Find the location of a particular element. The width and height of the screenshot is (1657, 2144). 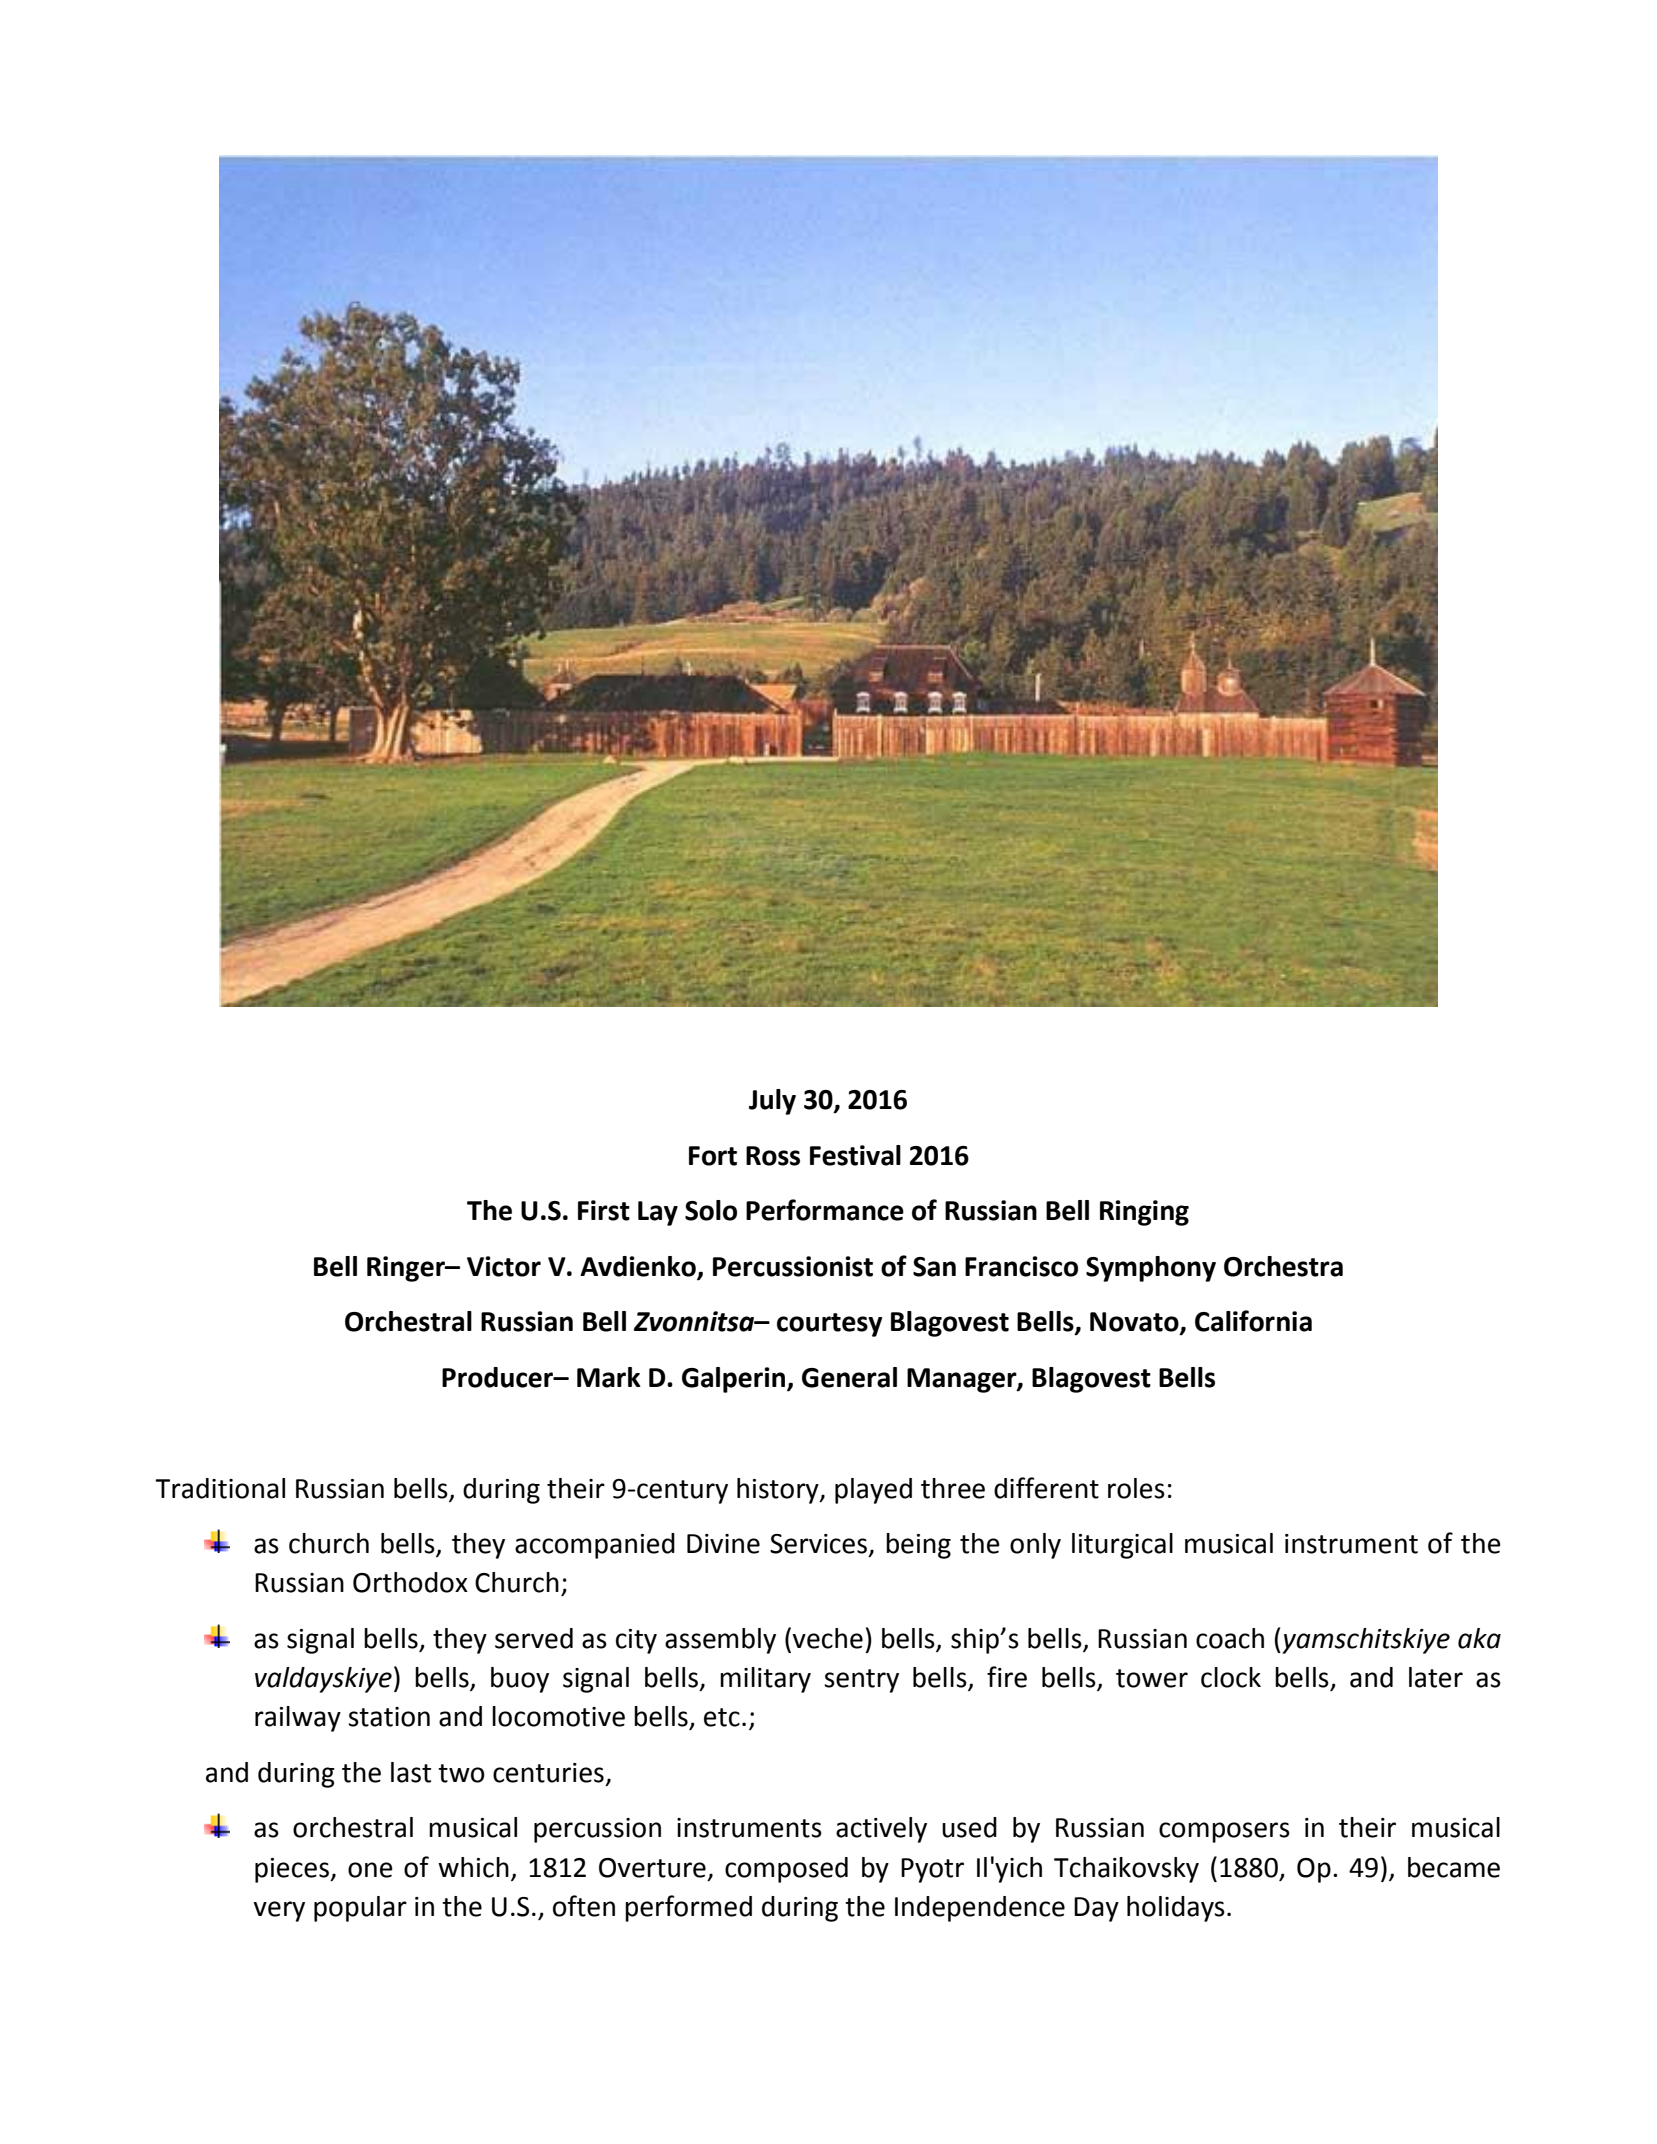

Ringing is located at coordinates (1144, 1213).
